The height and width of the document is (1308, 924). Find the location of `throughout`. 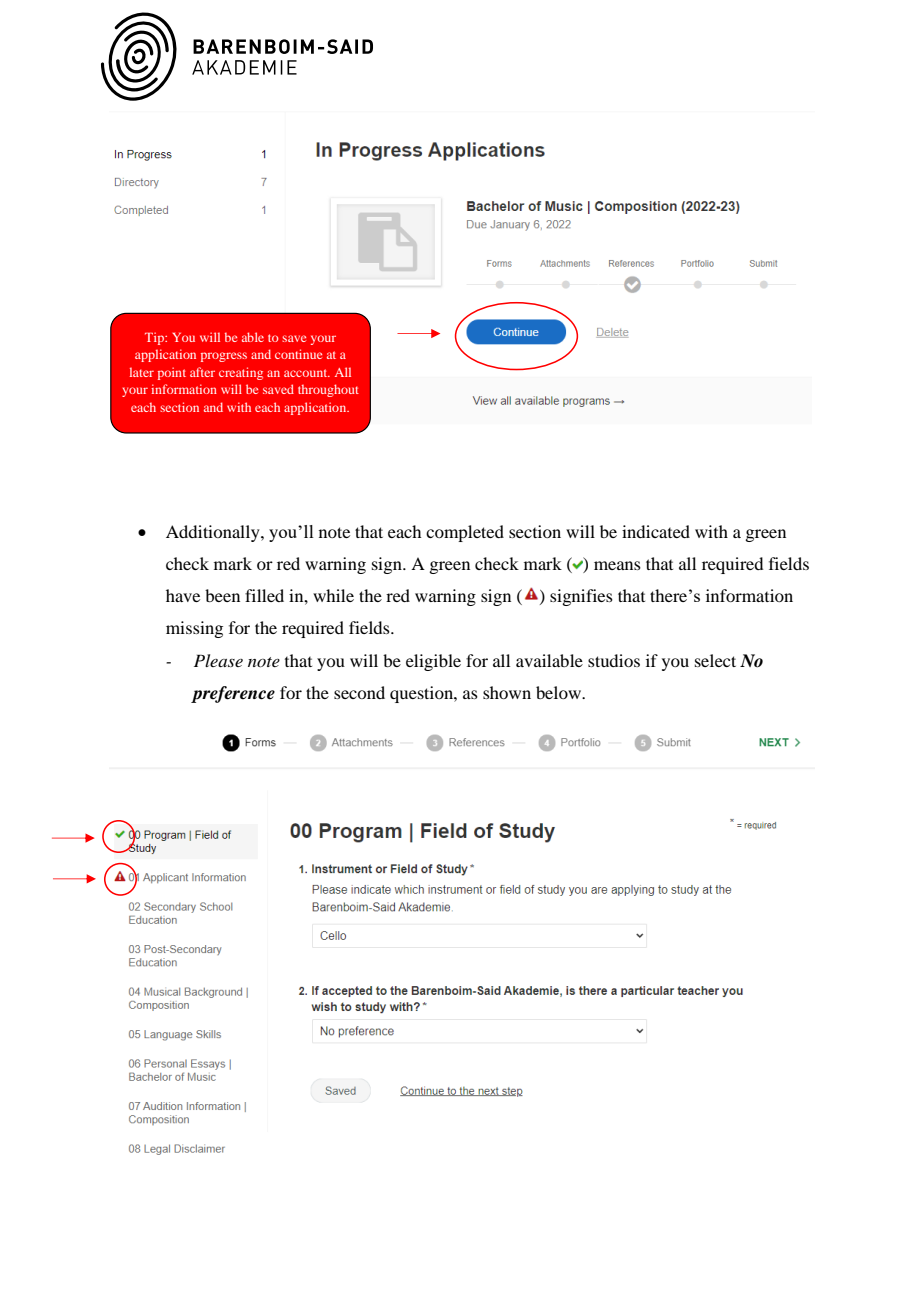

throughout is located at coordinates (328, 390).
